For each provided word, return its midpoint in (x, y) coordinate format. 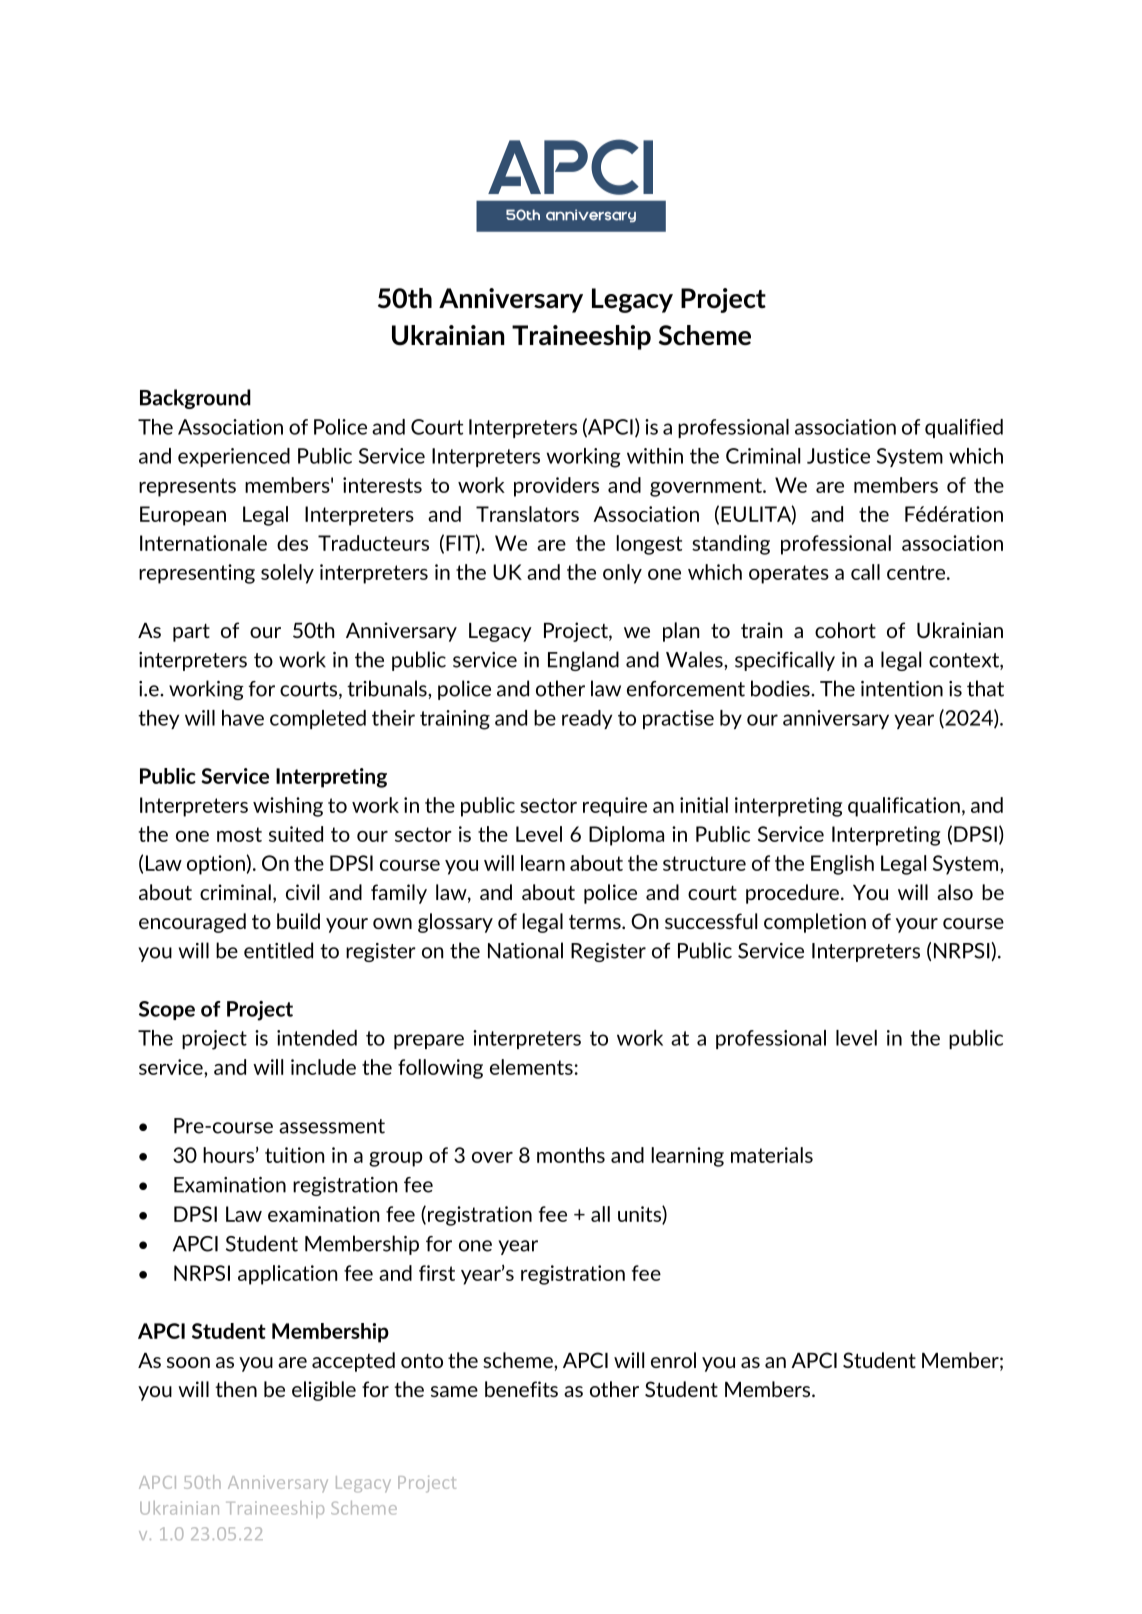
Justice (838, 456)
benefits (521, 1389)
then (236, 1389)
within (655, 456)
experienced (234, 457)
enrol (673, 1360)
